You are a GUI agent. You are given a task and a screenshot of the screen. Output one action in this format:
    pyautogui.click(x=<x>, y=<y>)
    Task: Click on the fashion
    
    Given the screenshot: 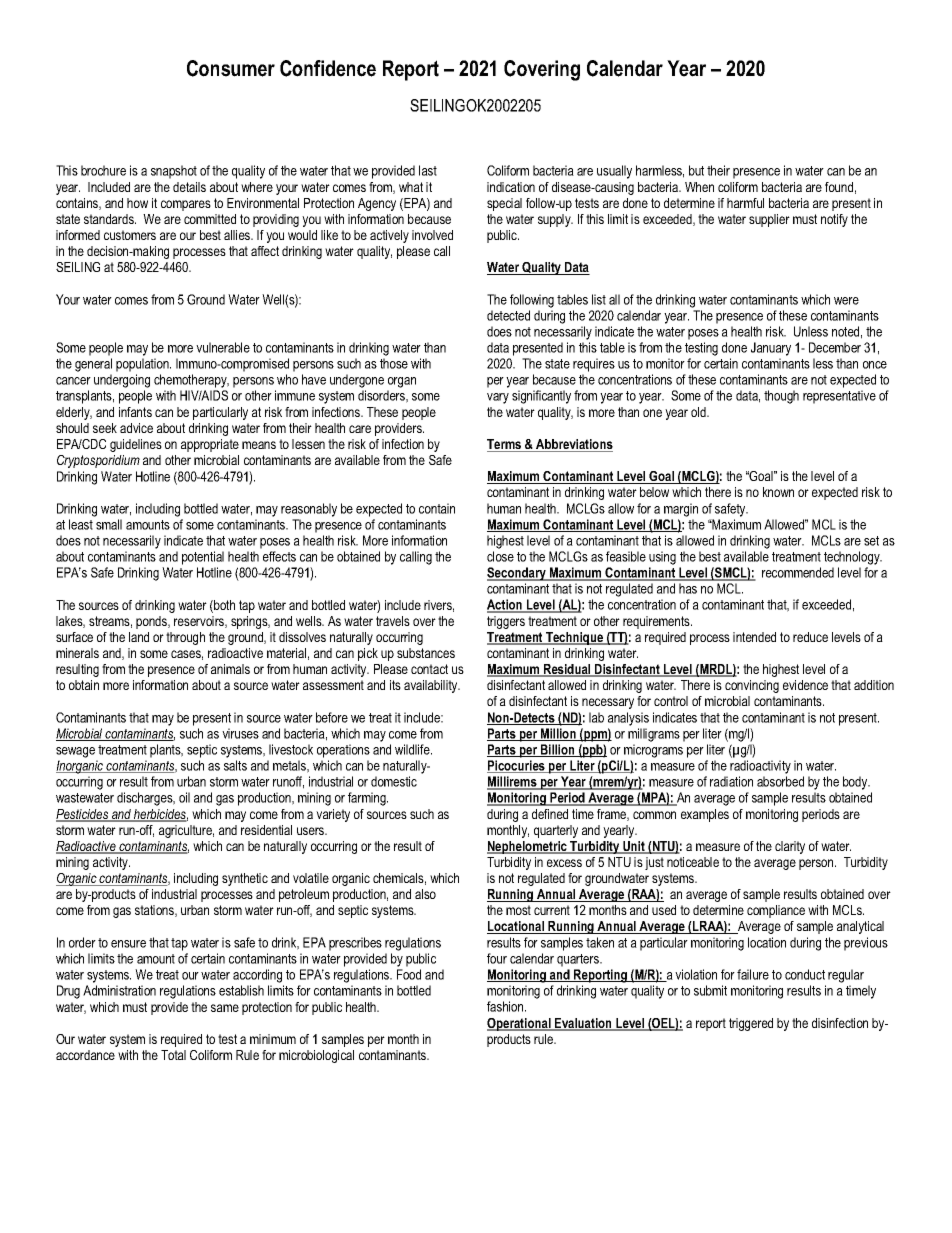 What is the action you would take?
    pyautogui.click(x=506, y=1006)
